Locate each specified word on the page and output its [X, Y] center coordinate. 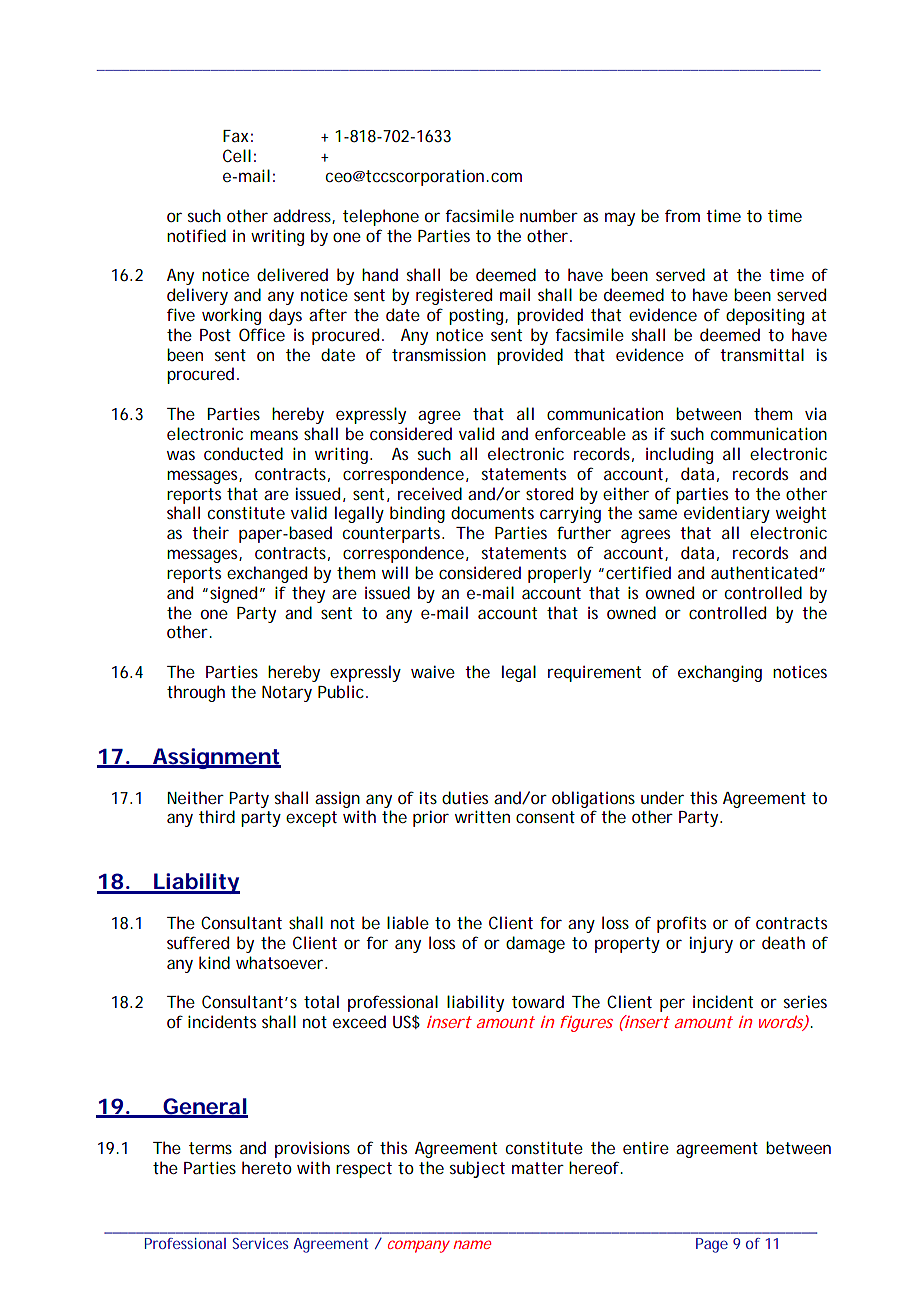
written [482, 816]
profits [681, 924]
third [217, 816]
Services [260, 1243]
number [549, 215]
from [682, 215]
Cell [237, 155]
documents [492, 512]
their [210, 532]
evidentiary [727, 514]
